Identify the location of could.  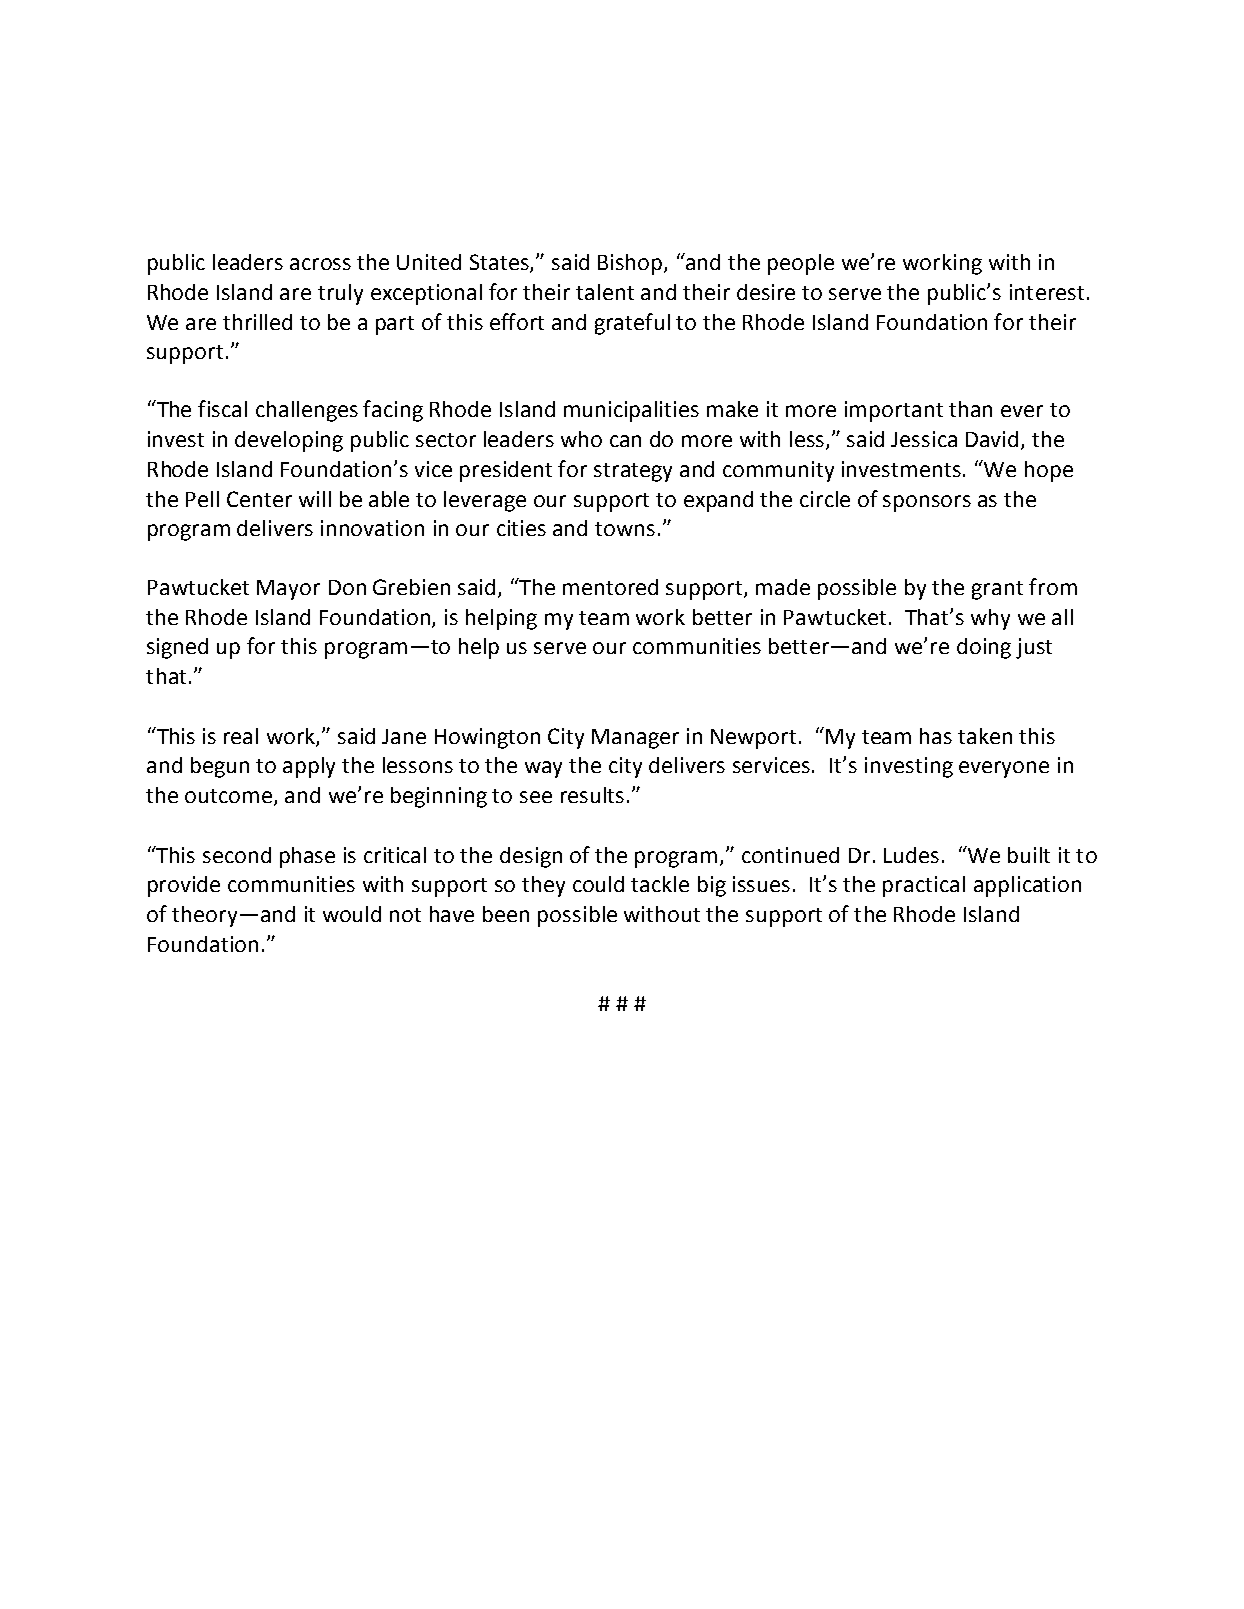
(598, 884).
